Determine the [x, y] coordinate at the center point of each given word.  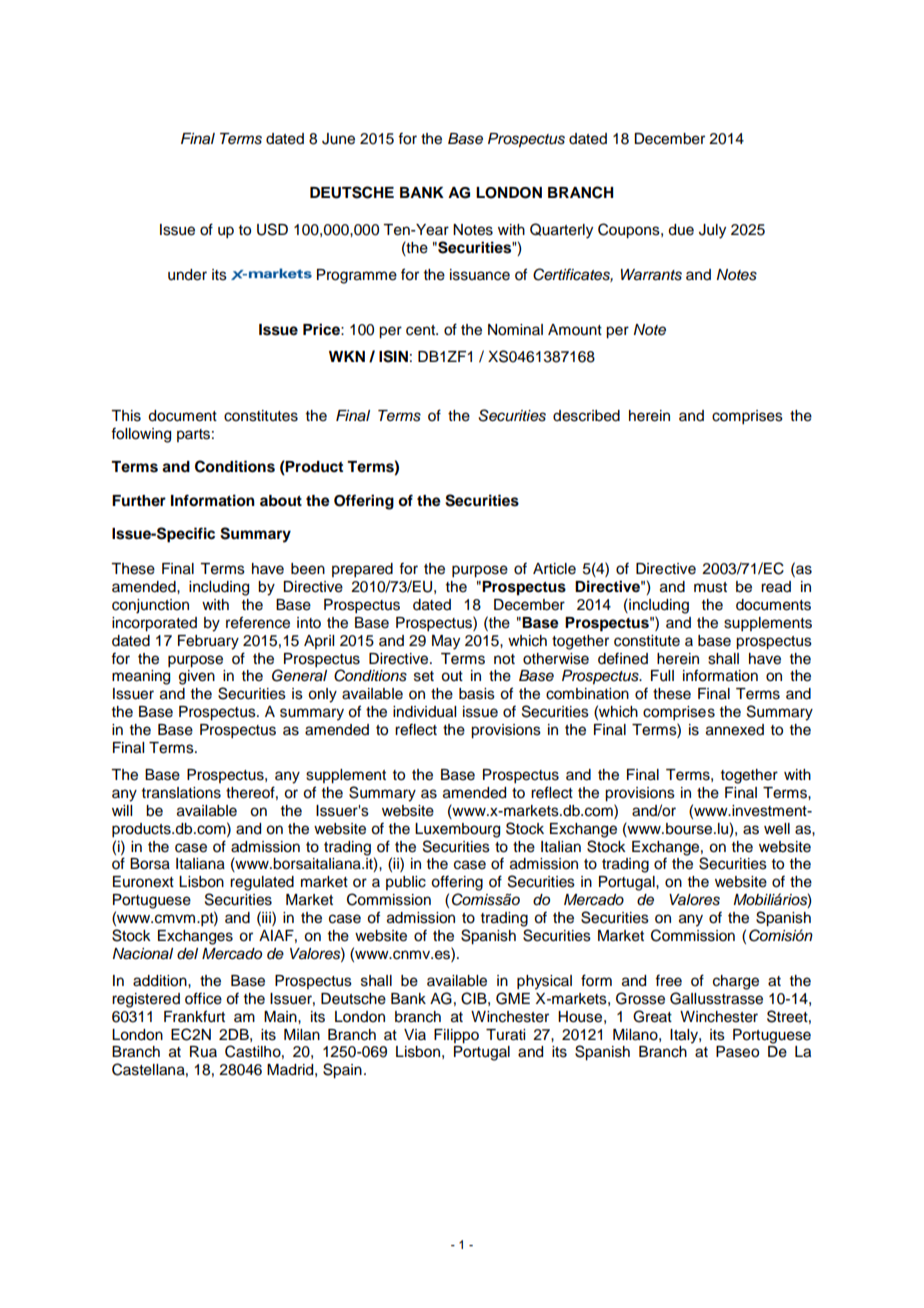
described [586, 416]
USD [272, 229]
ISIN [393, 356]
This [126, 416]
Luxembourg [457, 830]
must [710, 587]
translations [181, 793]
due [681, 230]
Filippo [456, 1036]
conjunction [150, 606]
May [446, 642]
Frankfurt [194, 1016]
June [338, 139]
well [777, 829]
